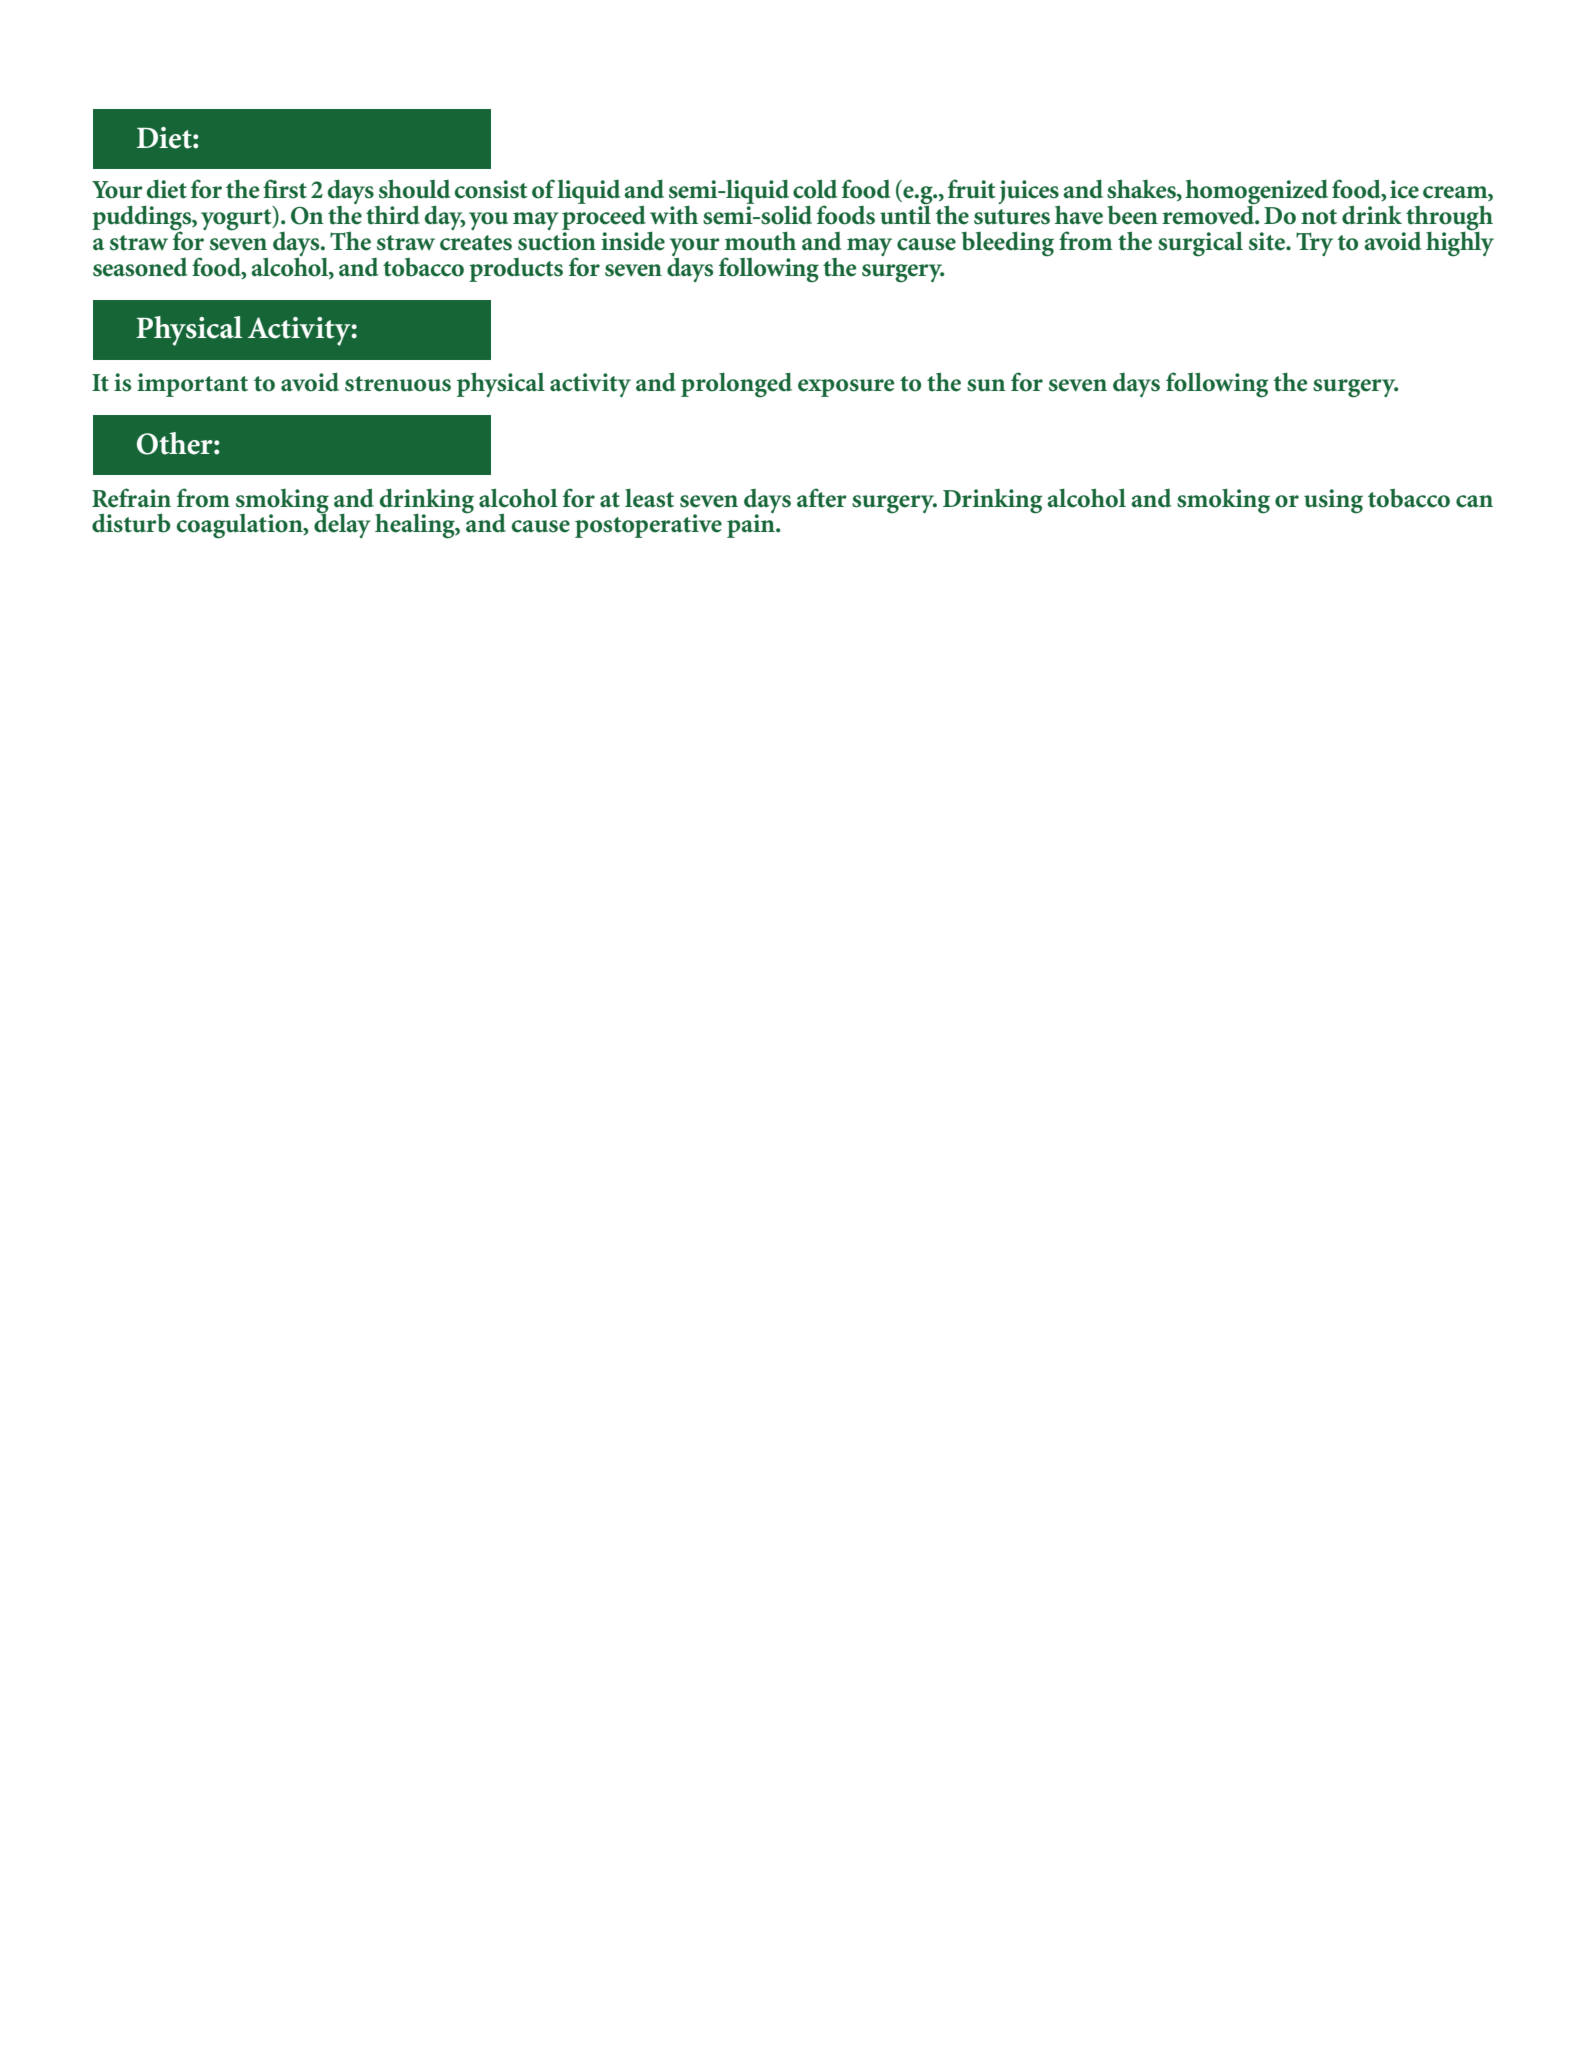  What do you see at coordinates (1333, 501) in the page?
I see `using` at bounding box center [1333, 501].
